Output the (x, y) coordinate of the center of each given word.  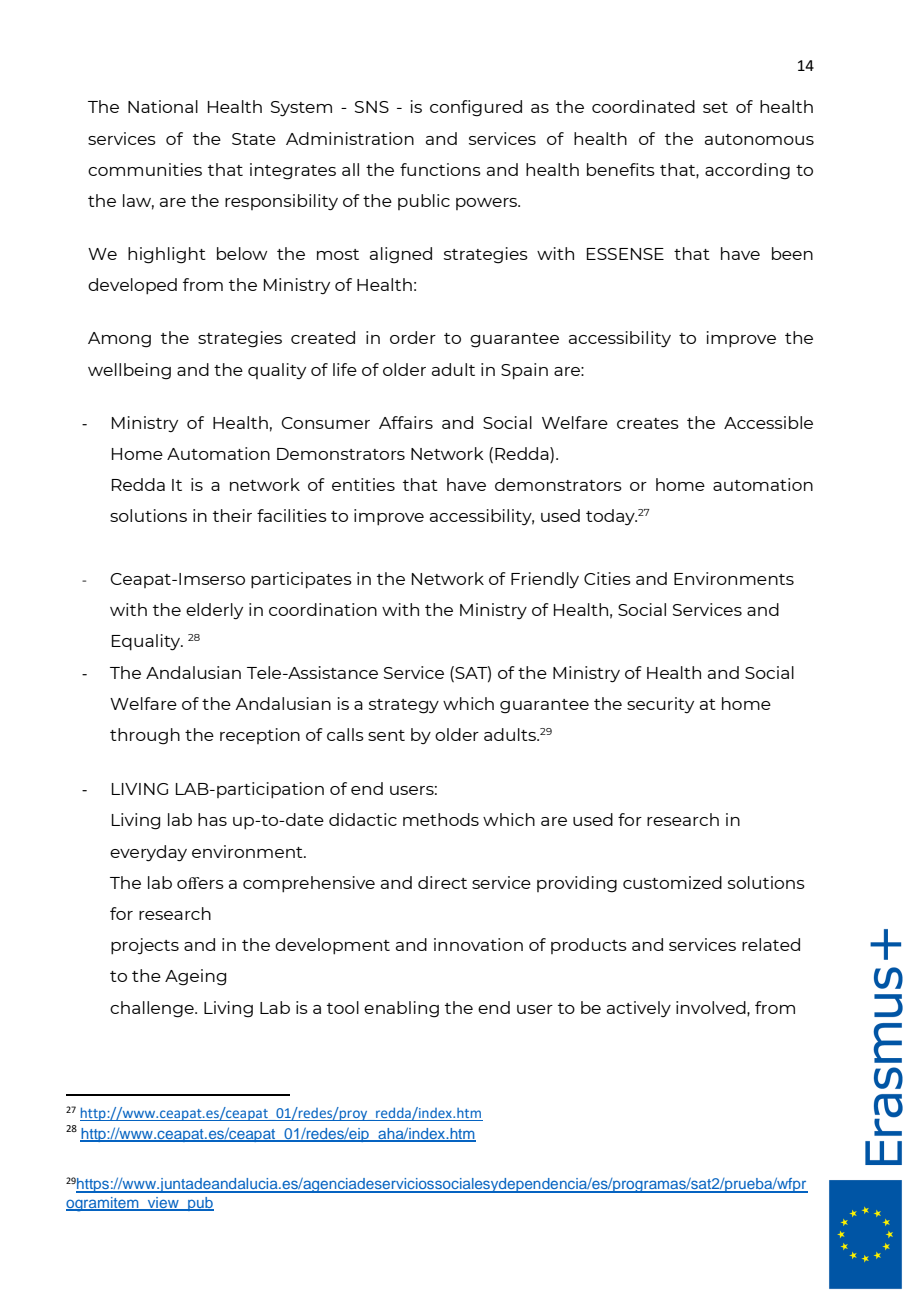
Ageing (195, 977)
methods (441, 819)
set (715, 107)
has (212, 819)
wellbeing (129, 371)
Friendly (545, 580)
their (232, 515)
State (254, 139)
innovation (478, 944)
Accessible (768, 422)
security (660, 705)
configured (476, 108)
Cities (607, 578)
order (413, 337)
